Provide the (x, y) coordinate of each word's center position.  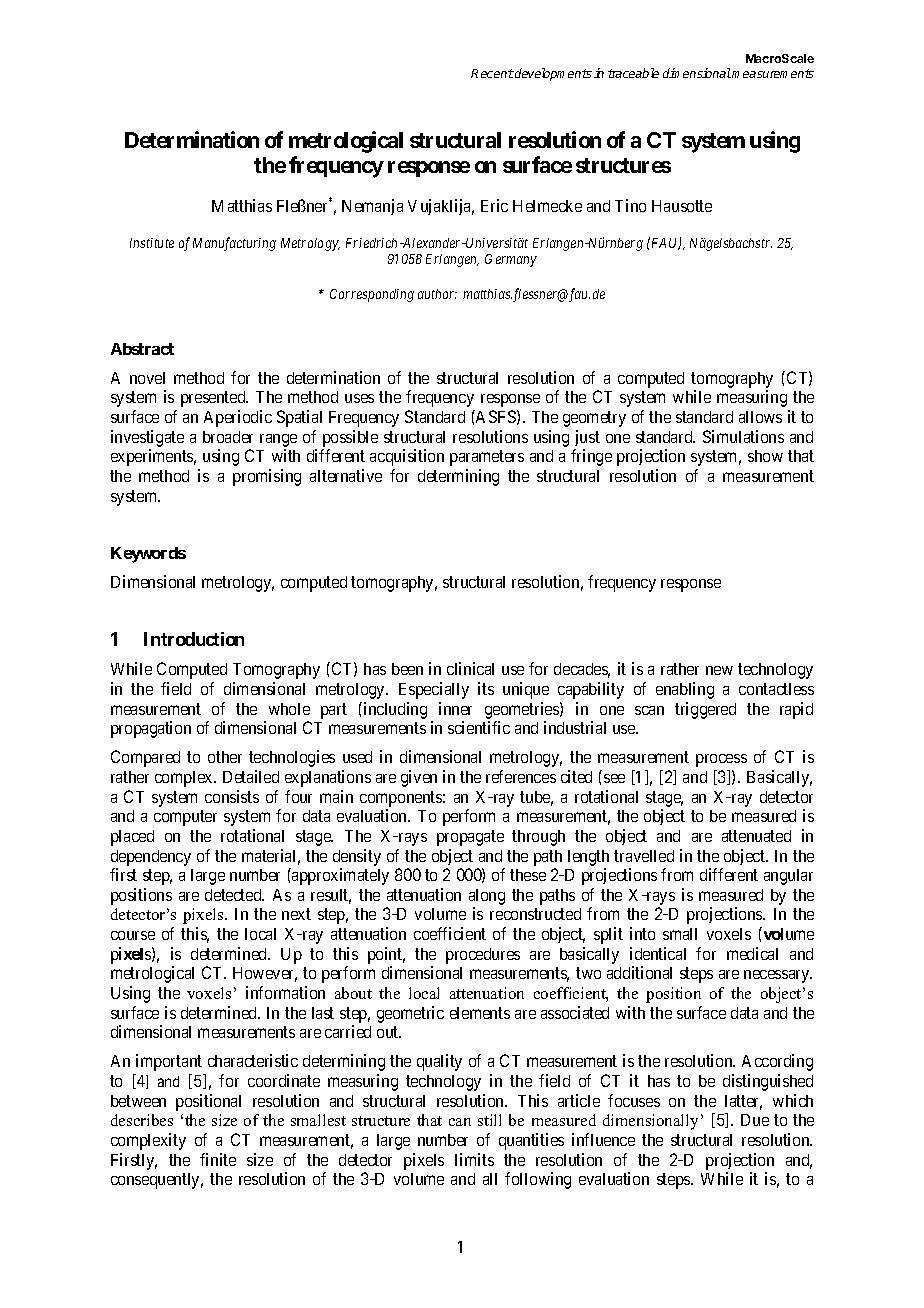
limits (474, 1159)
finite (218, 1159)
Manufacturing (234, 244)
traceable (633, 73)
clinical (470, 668)
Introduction (194, 639)
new (719, 670)
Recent (492, 73)
